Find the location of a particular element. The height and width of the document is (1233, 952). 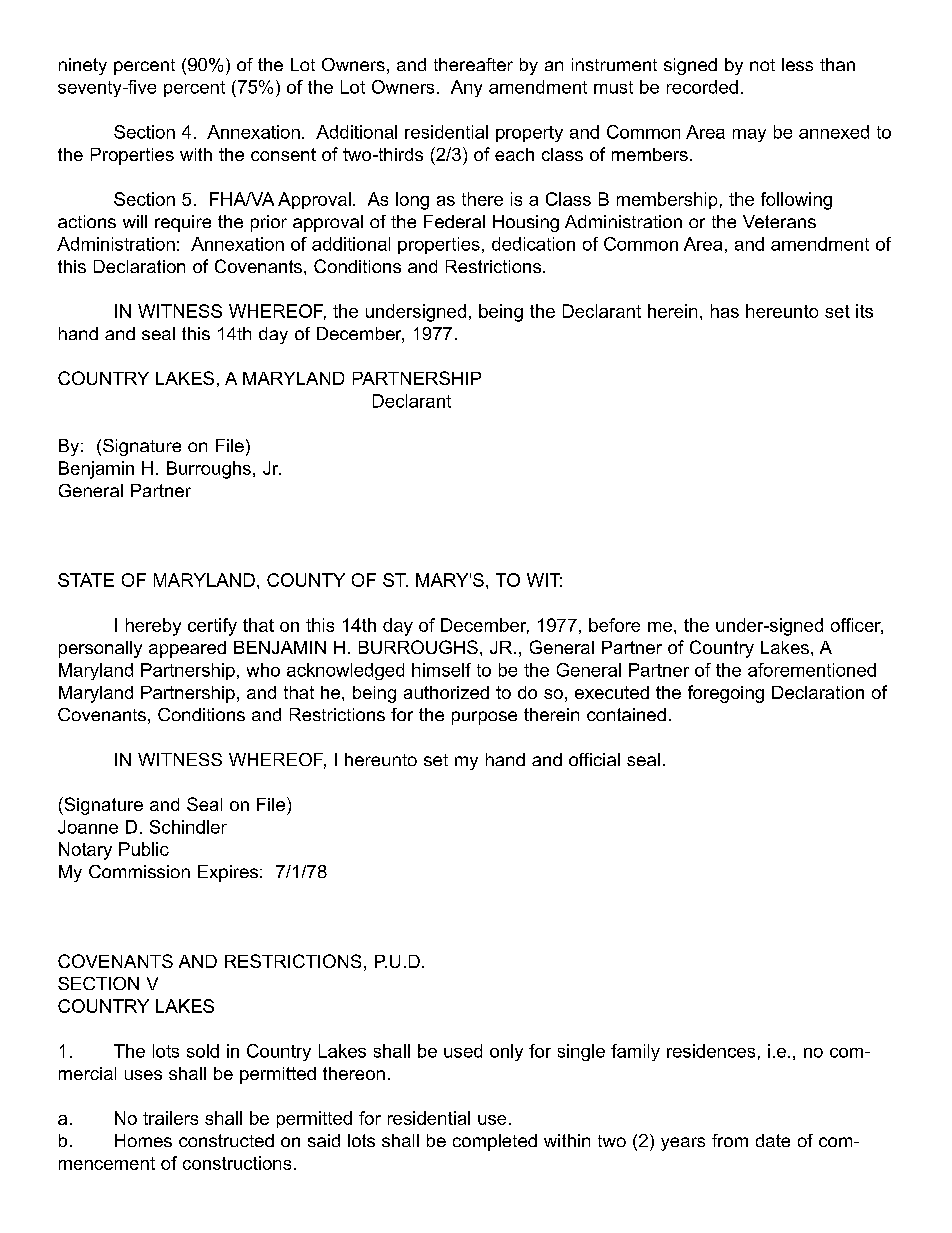

official is located at coordinates (594, 759).
